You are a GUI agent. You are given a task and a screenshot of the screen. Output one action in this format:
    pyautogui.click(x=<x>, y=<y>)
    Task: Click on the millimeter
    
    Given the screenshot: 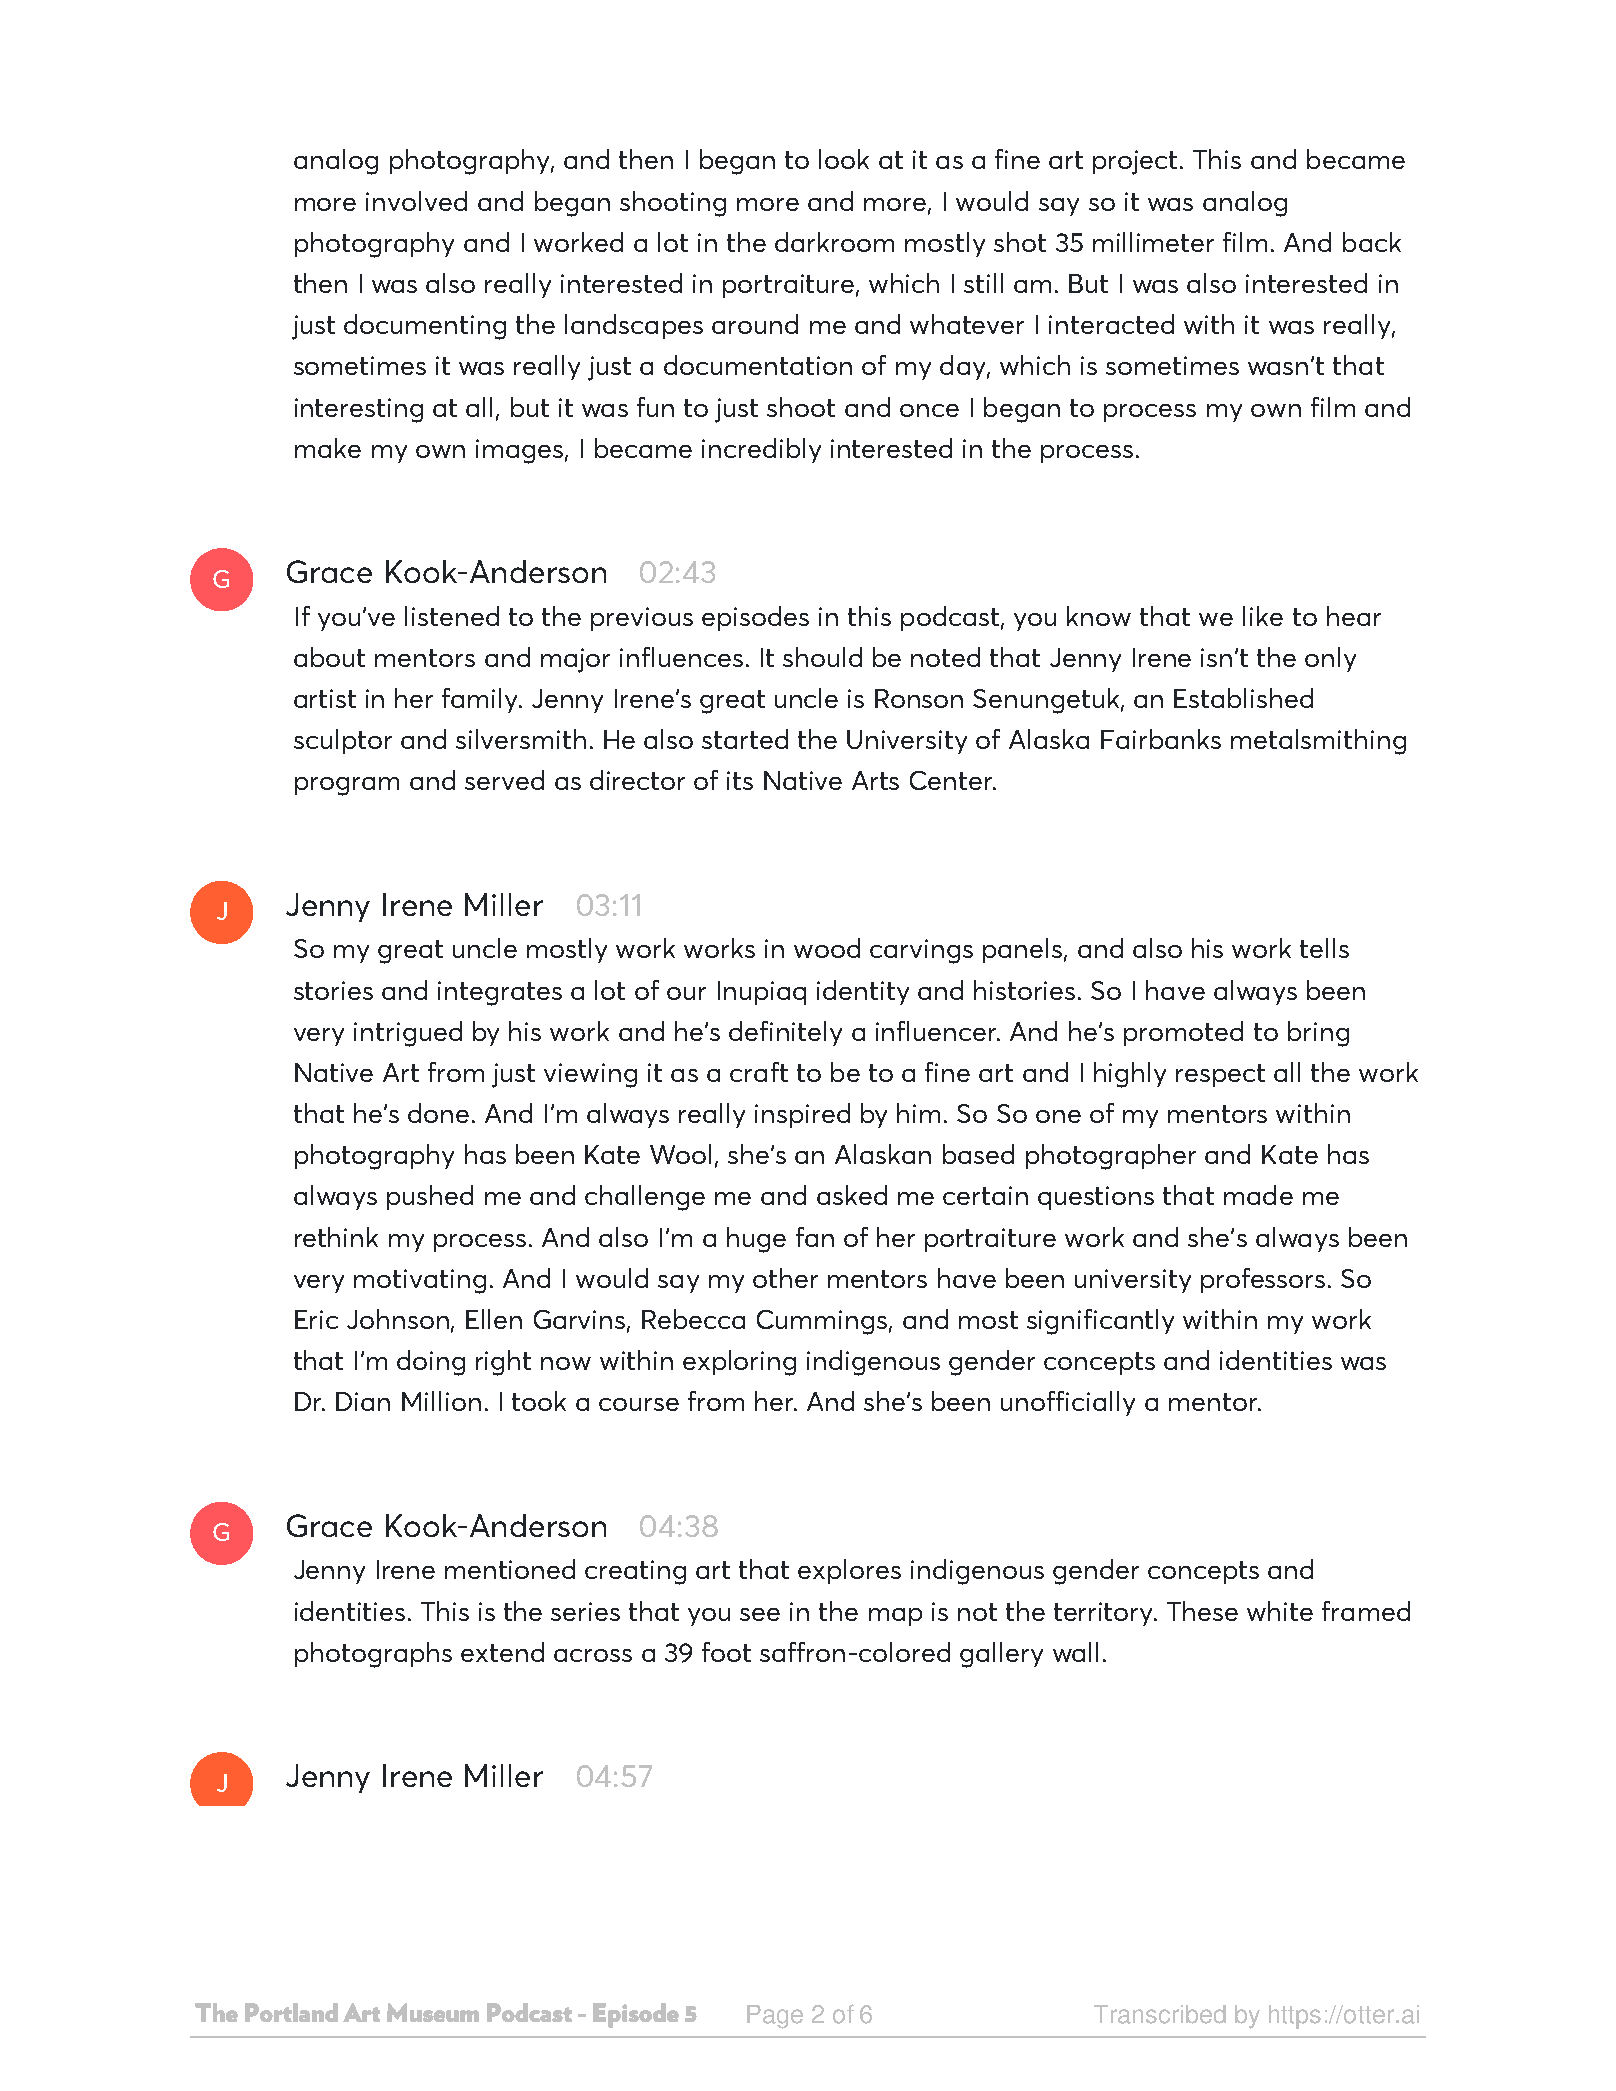 What is the action you would take?
    pyautogui.click(x=1153, y=242)
